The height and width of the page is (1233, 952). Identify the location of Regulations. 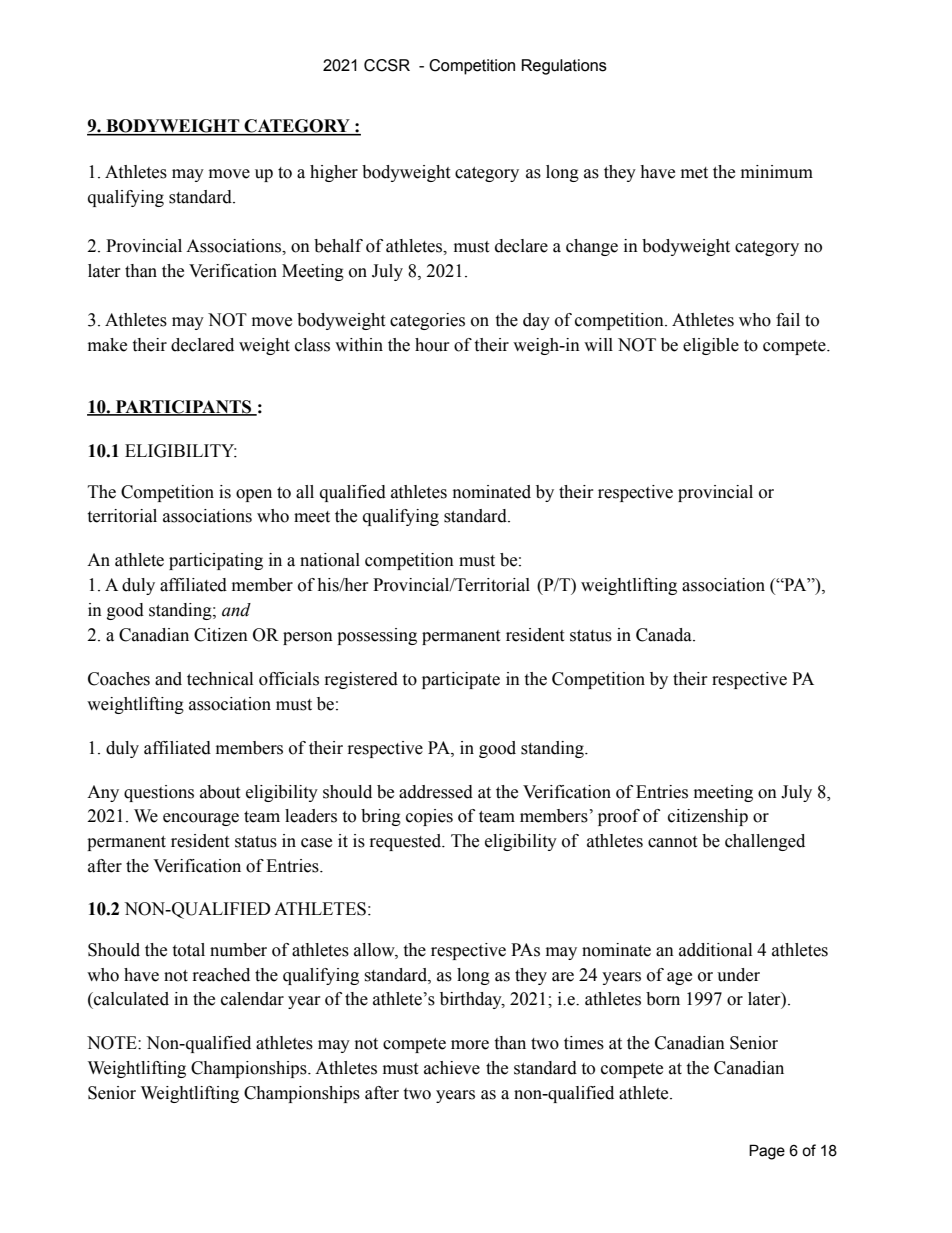
(564, 67).
